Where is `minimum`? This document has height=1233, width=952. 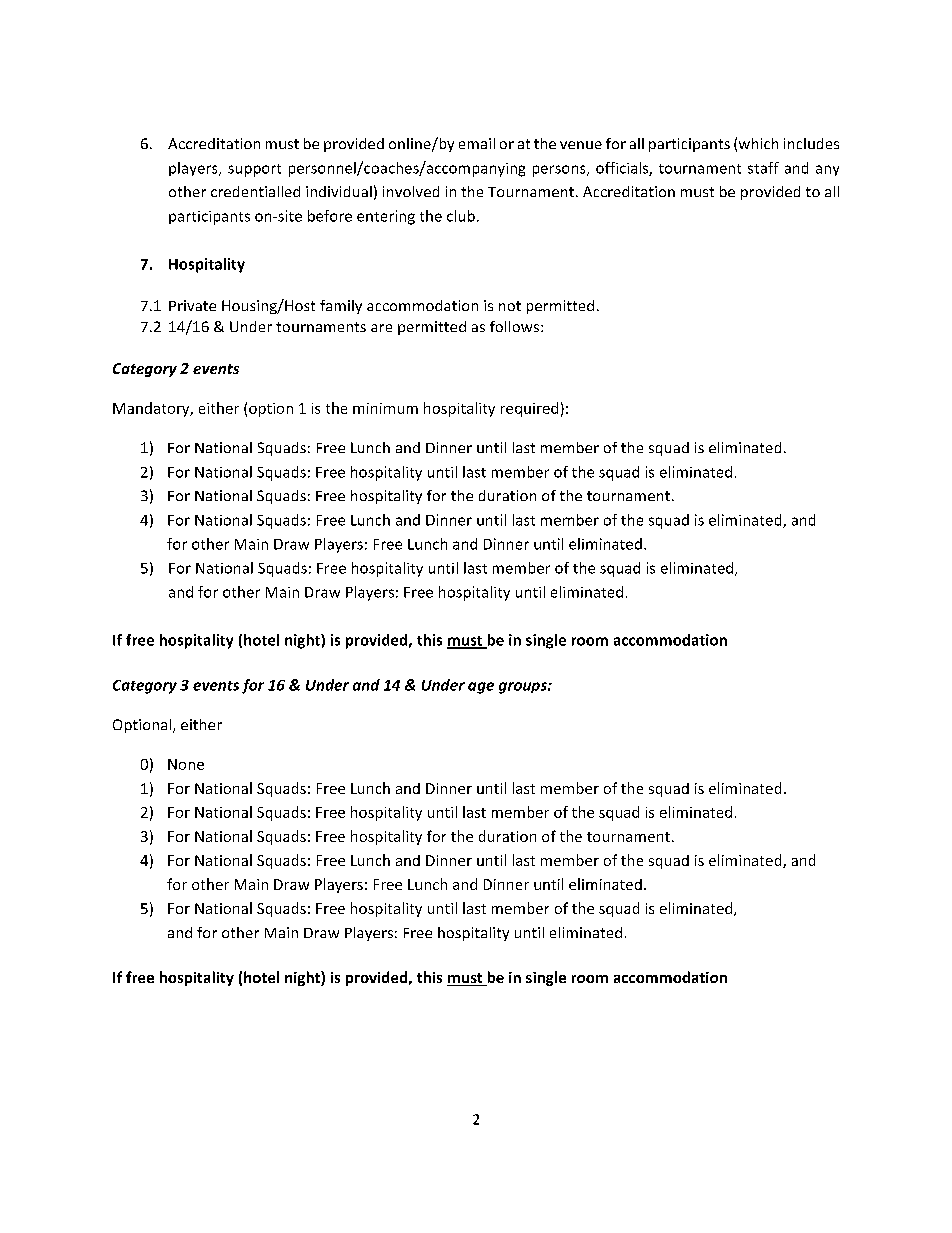 minimum is located at coordinates (385, 408).
